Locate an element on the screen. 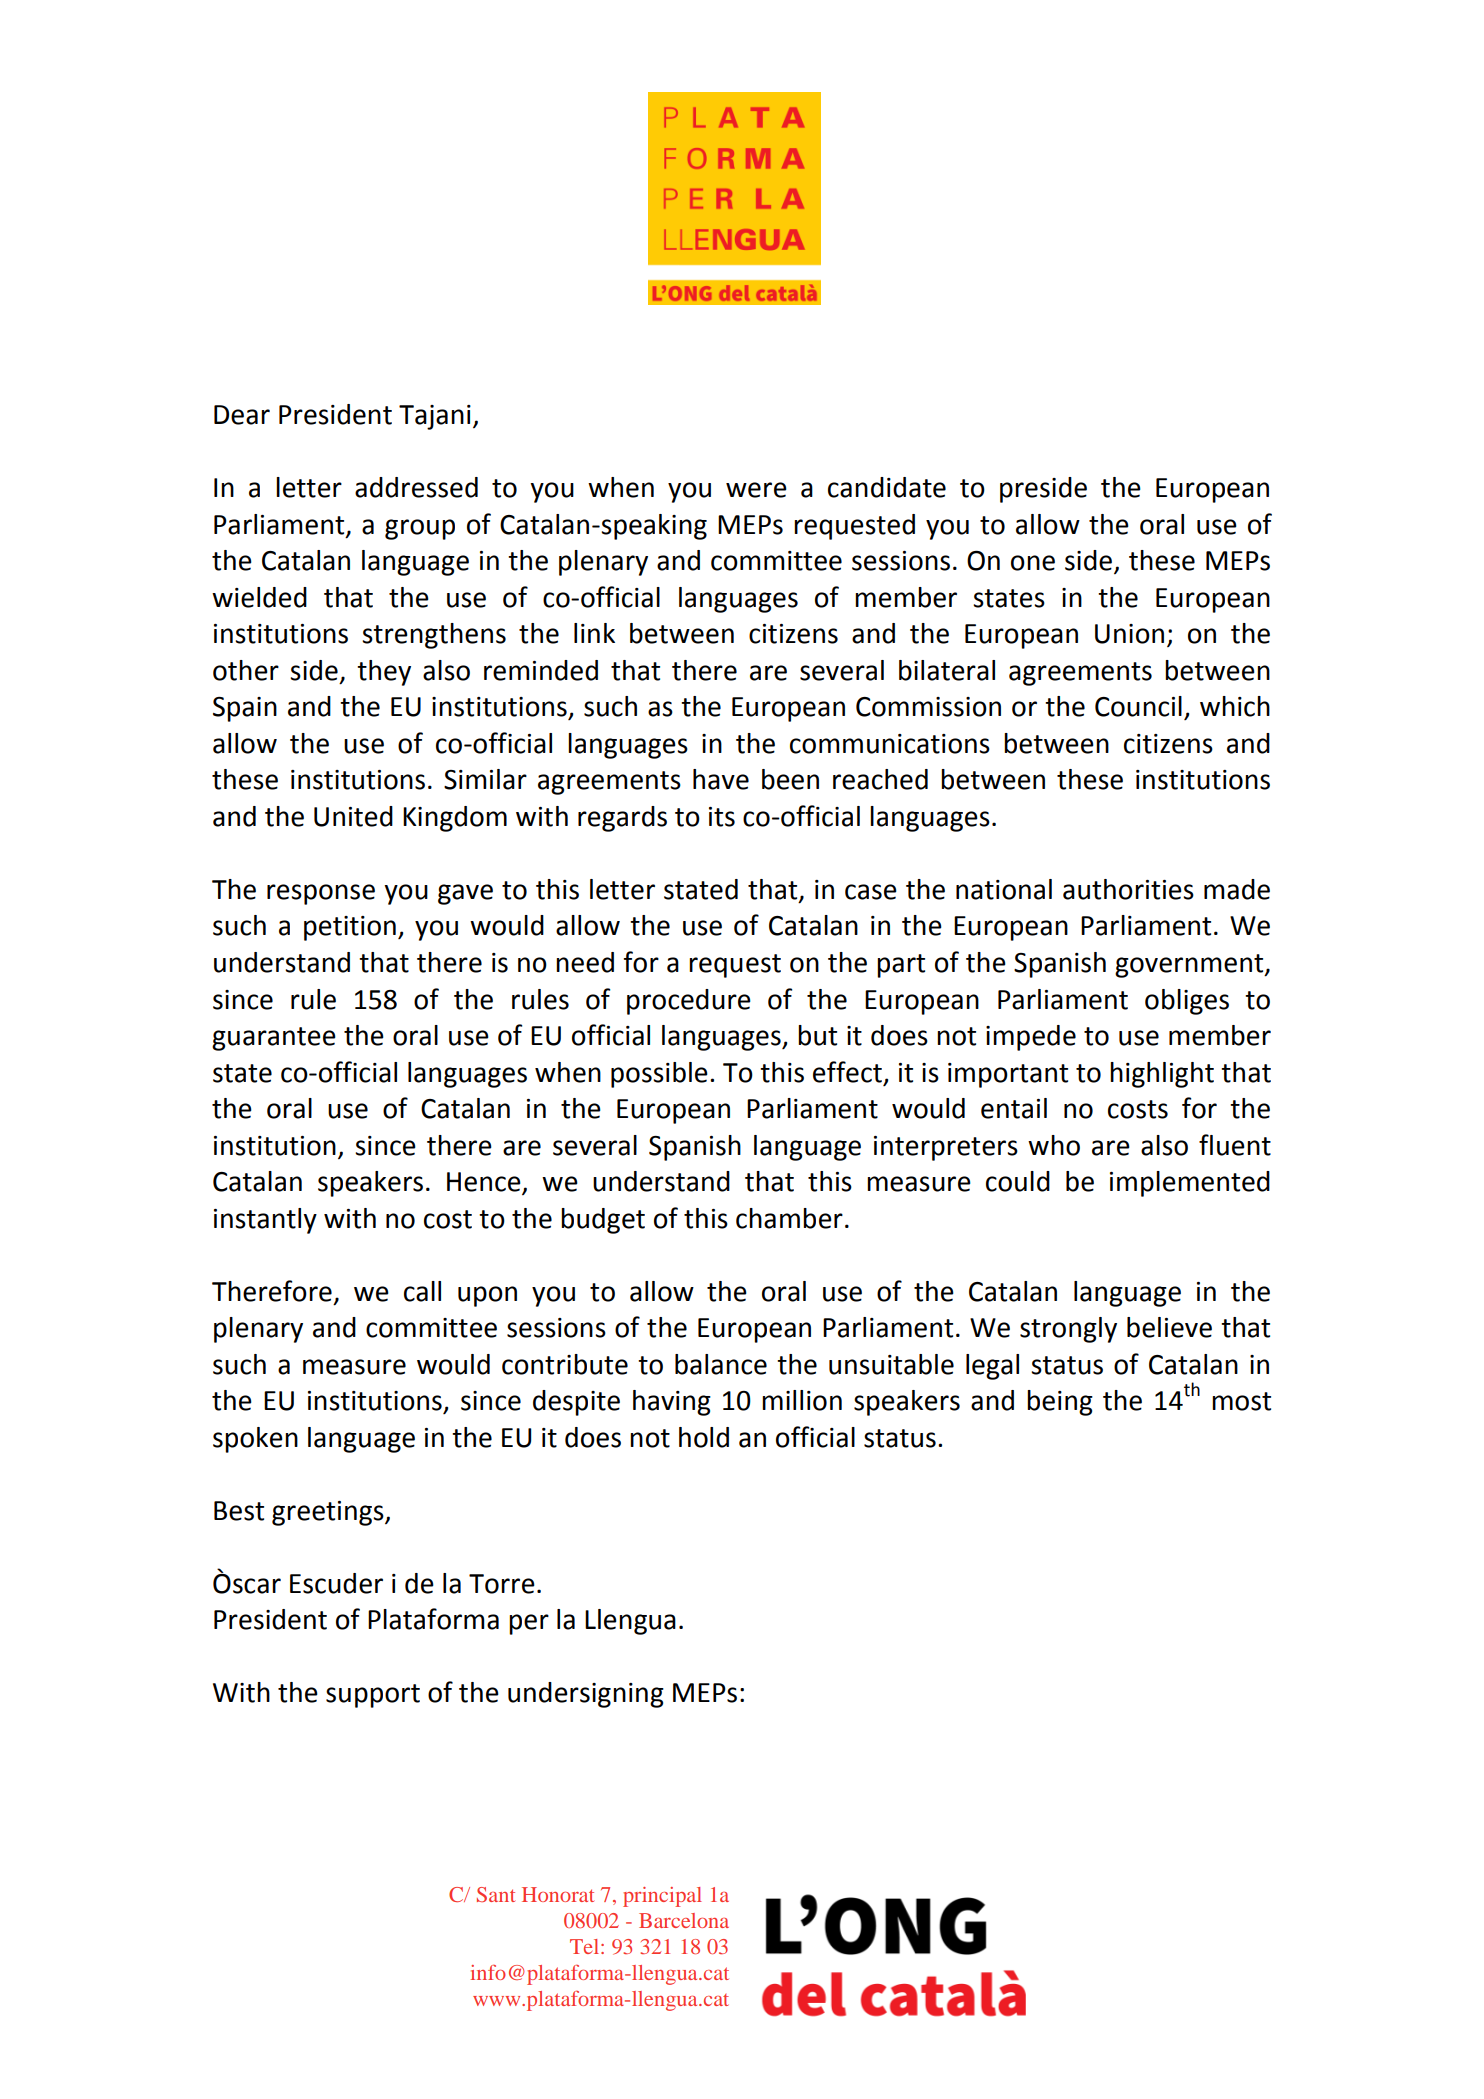 The width and height of the screenshot is (1484, 2099). being is located at coordinates (1060, 1403).
